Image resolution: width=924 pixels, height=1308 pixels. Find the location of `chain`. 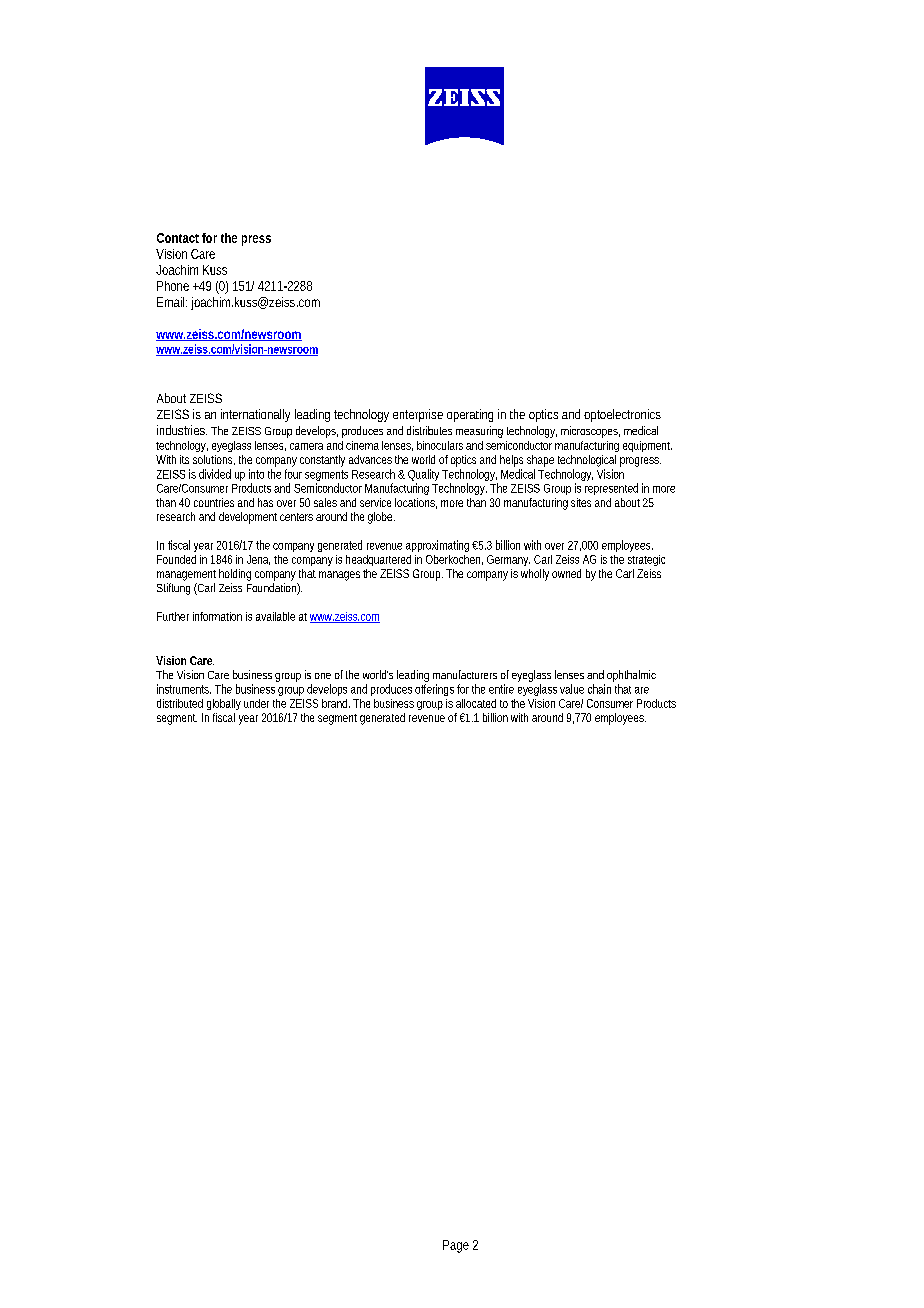

chain is located at coordinates (599, 689).
